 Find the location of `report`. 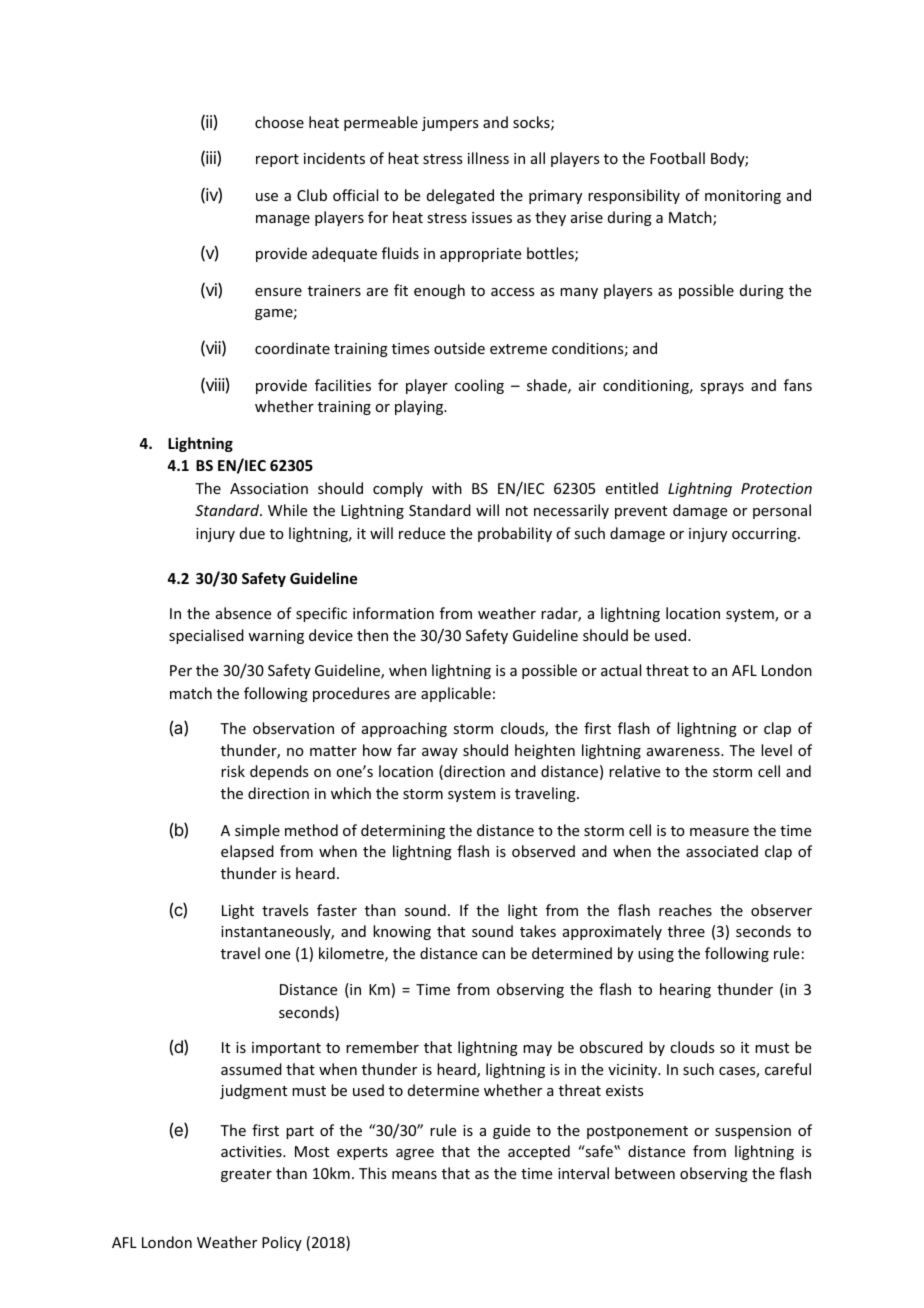

report is located at coordinates (277, 160).
